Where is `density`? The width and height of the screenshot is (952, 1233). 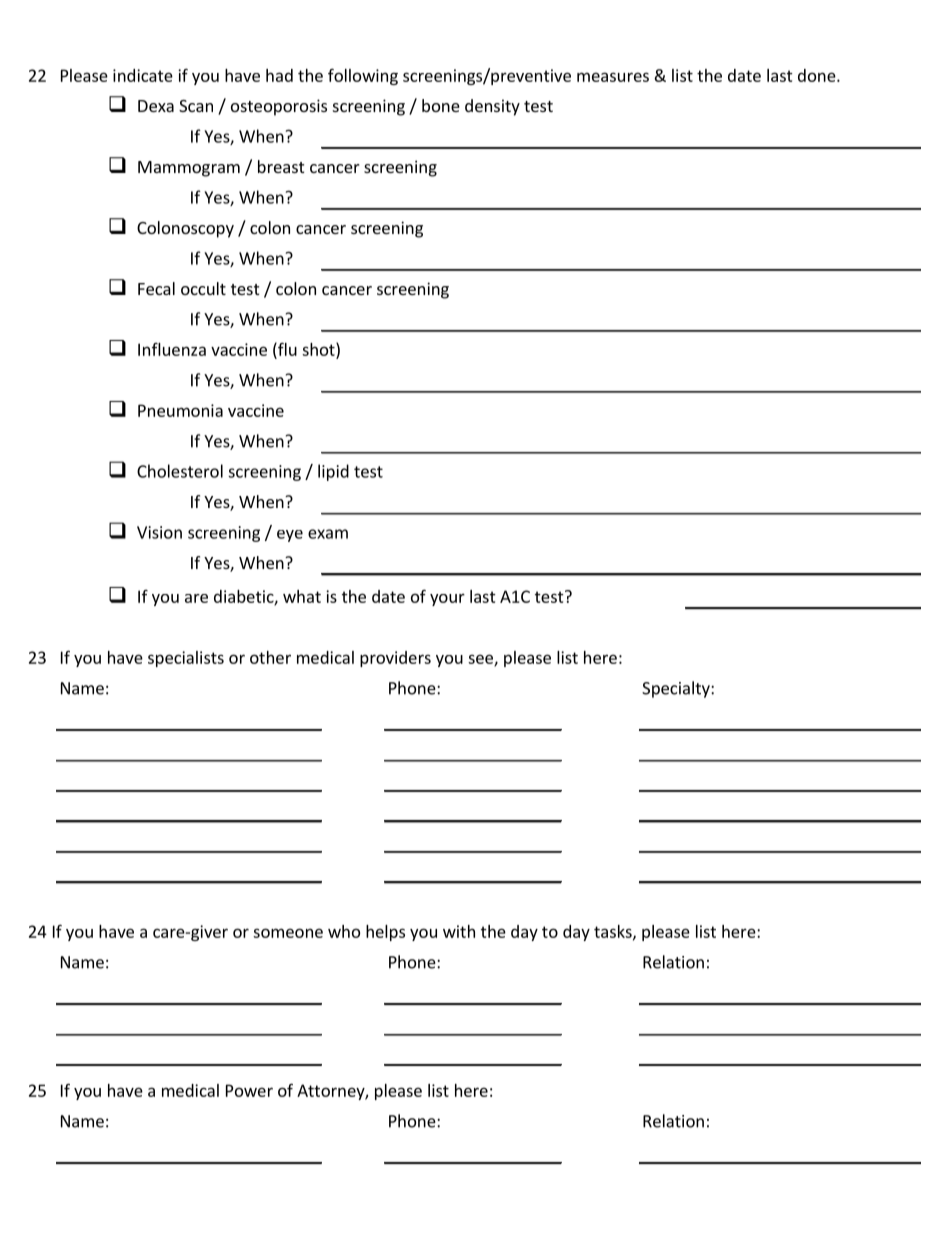
density is located at coordinates (492, 107).
